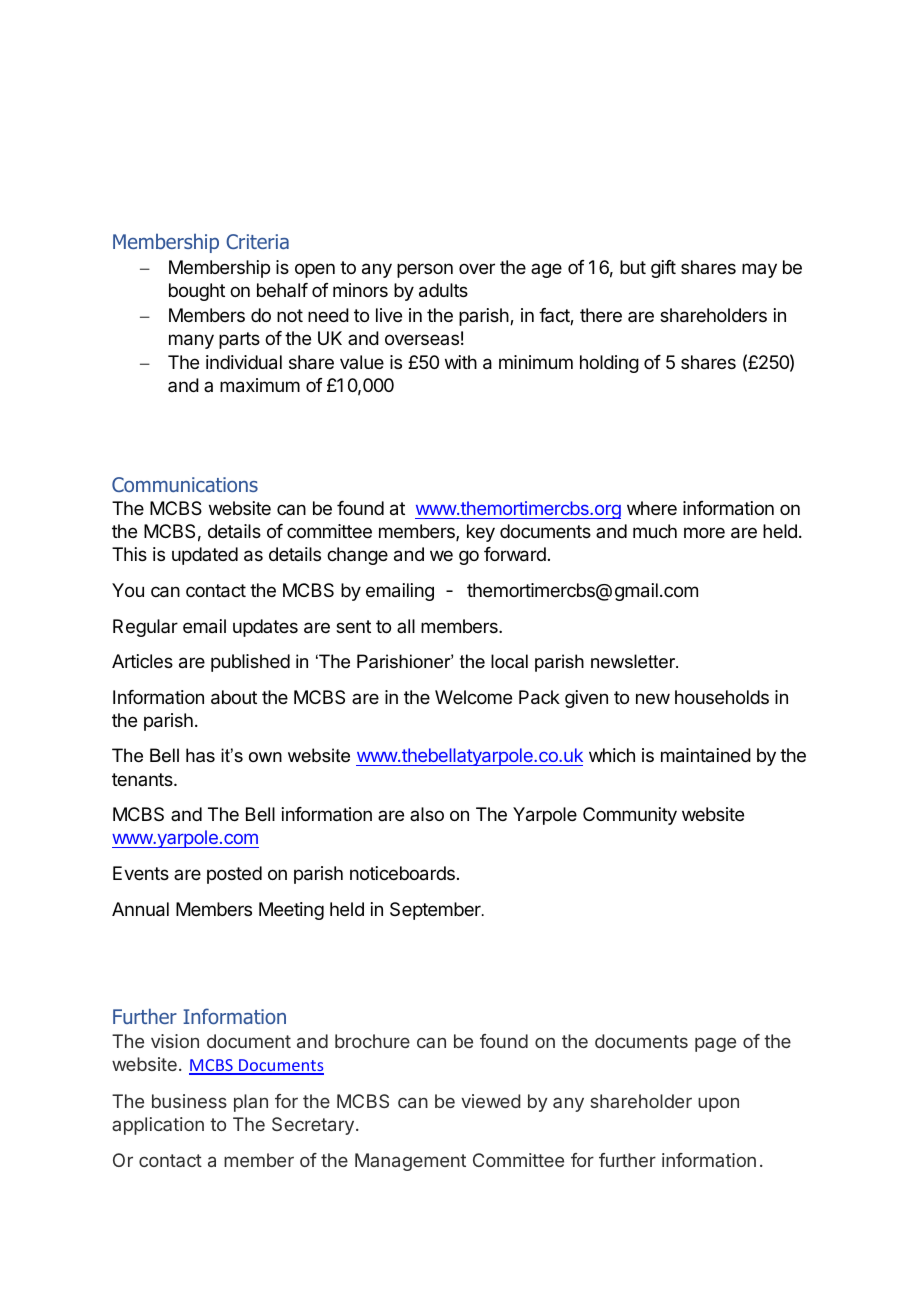 The width and height of the page is (924, 1308). Describe the element at coordinates (425, 270) in the page. I see `person` at that location.
